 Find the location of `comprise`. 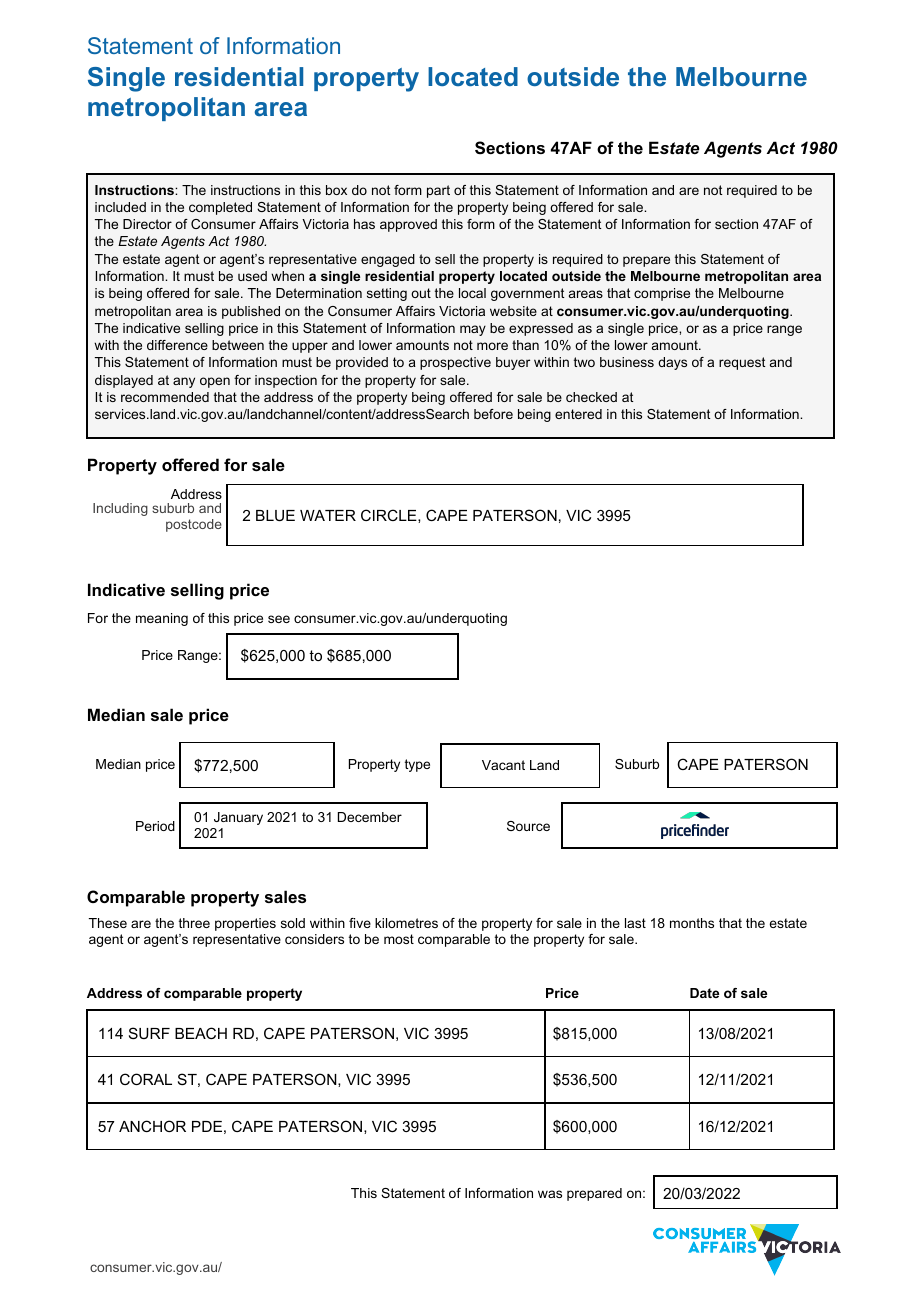

comprise is located at coordinates (662, 294).
